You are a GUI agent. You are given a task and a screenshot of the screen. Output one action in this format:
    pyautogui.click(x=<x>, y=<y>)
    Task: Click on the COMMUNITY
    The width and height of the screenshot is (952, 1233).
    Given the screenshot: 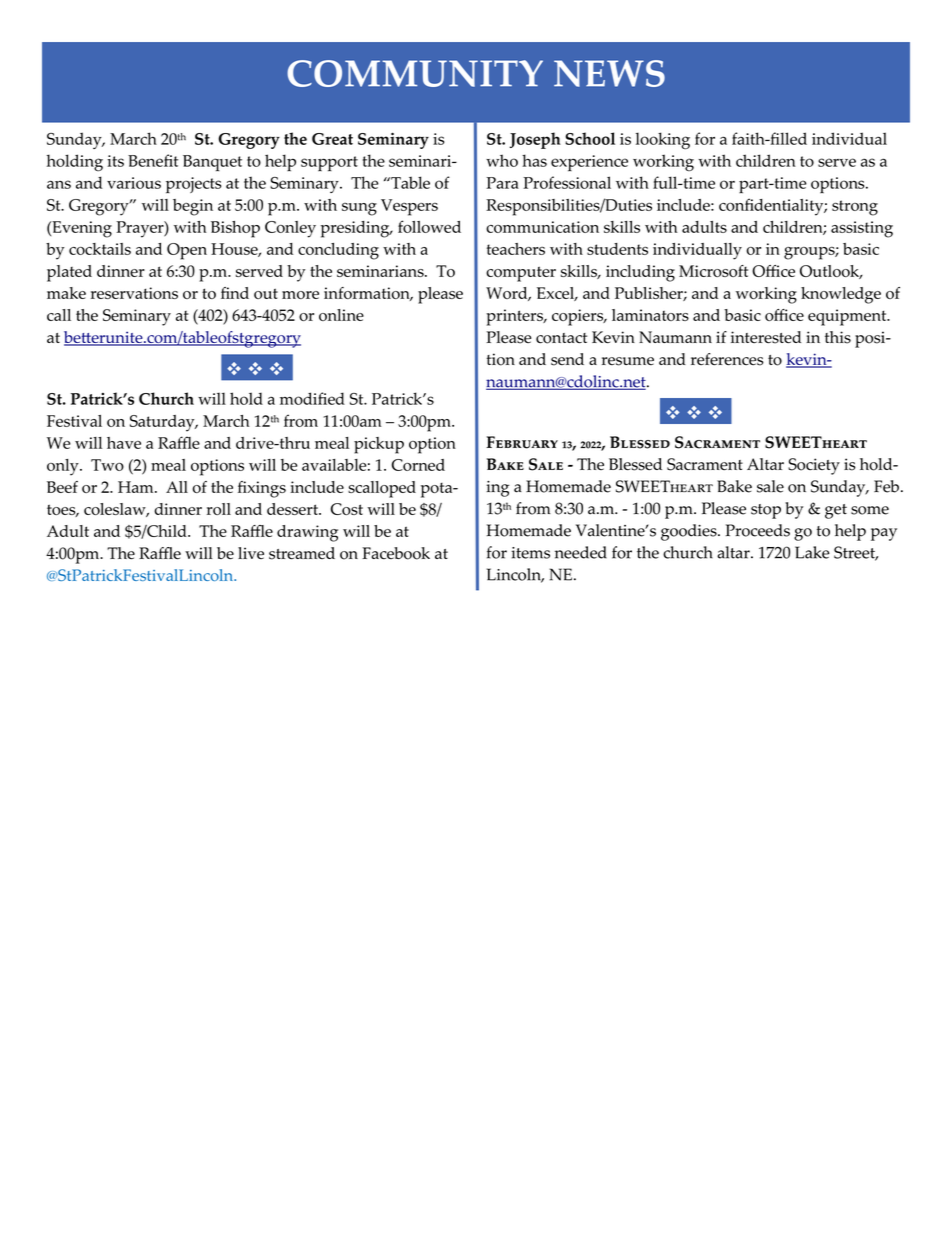 What is the action you would take?
    pyautogui.click(x=415, y=73)
